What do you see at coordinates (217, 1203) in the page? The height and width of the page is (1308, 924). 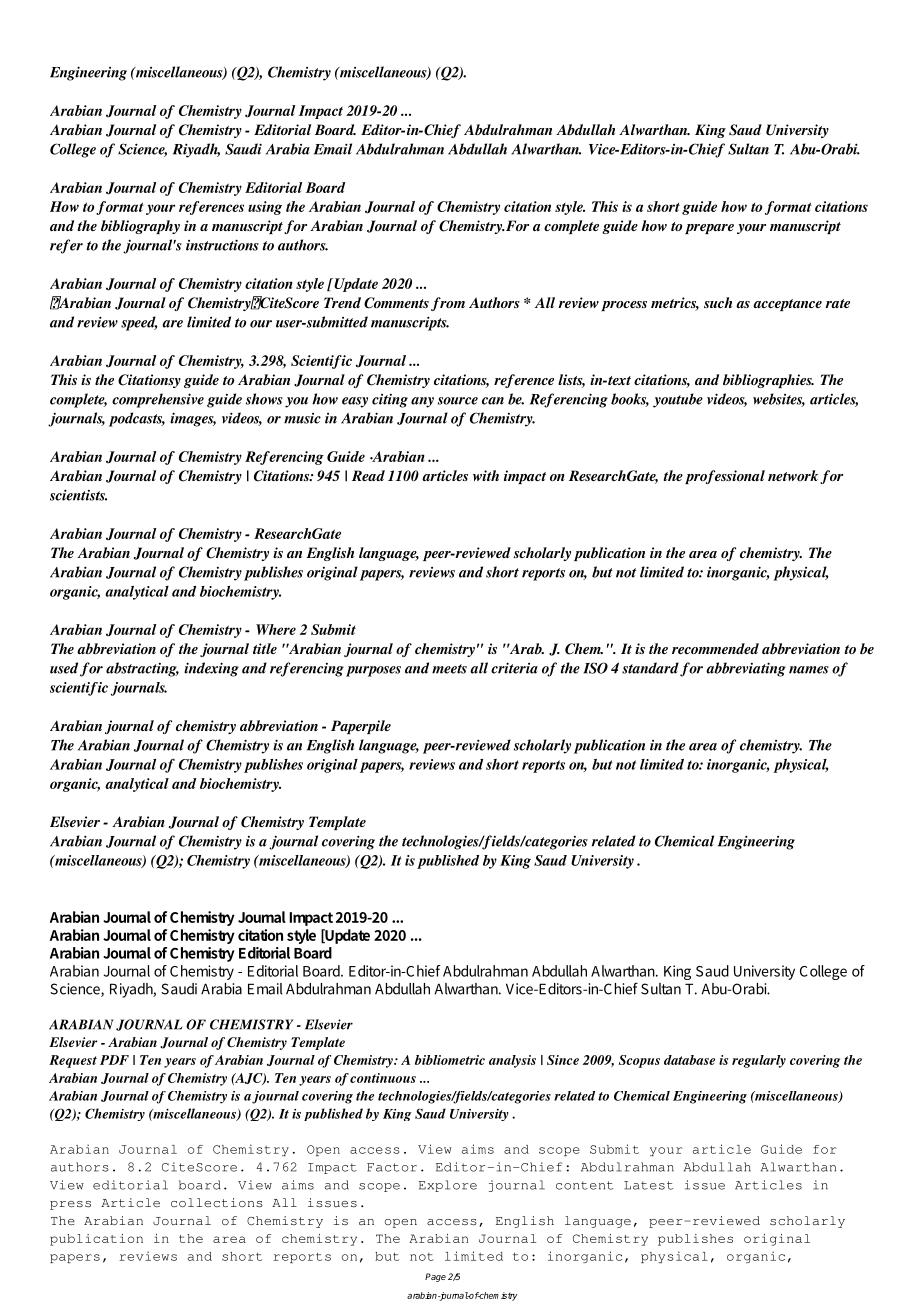 I see `collections` at bounding box center [217, 1203].
